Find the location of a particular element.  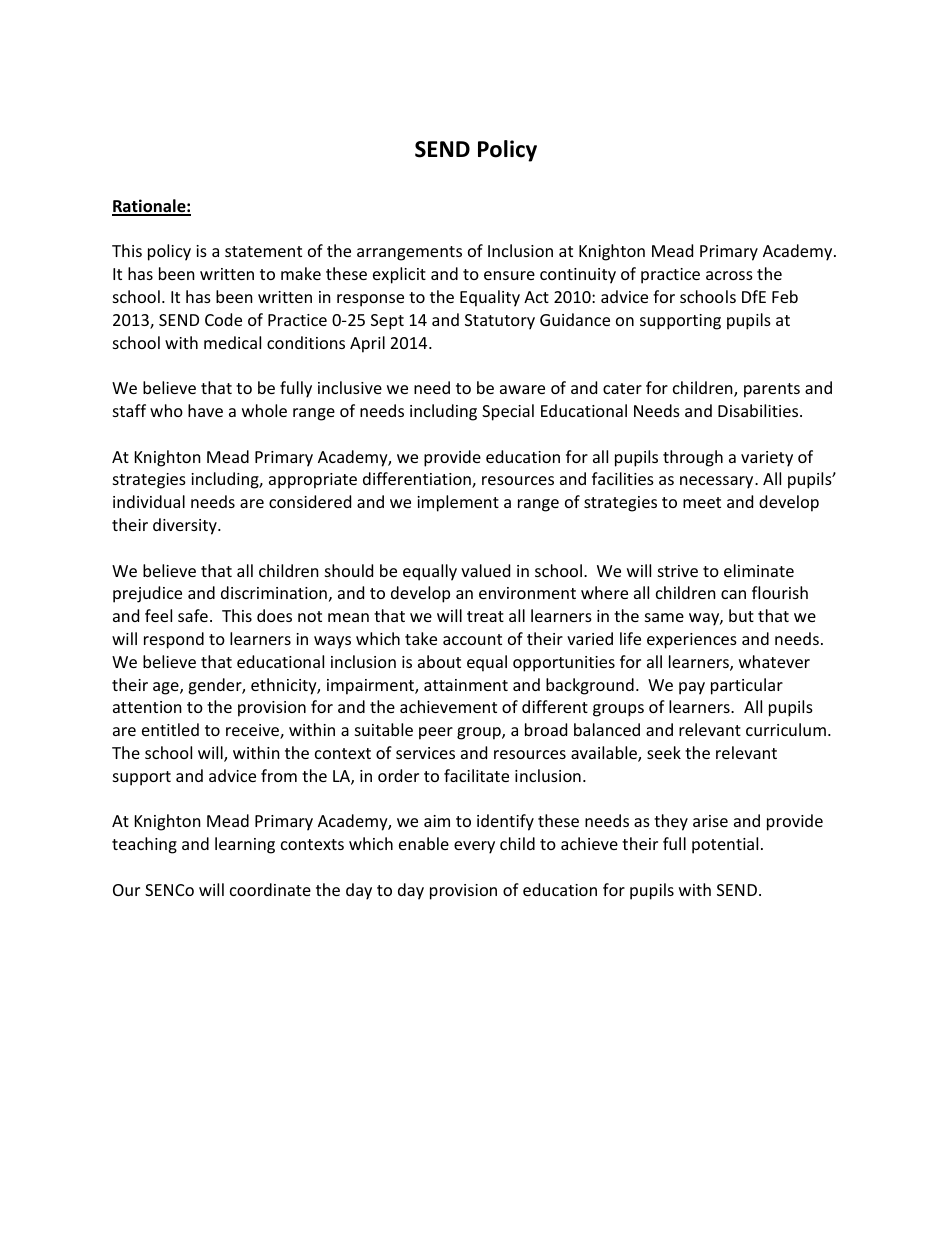

ensure is located at coordinates (509, 275).
